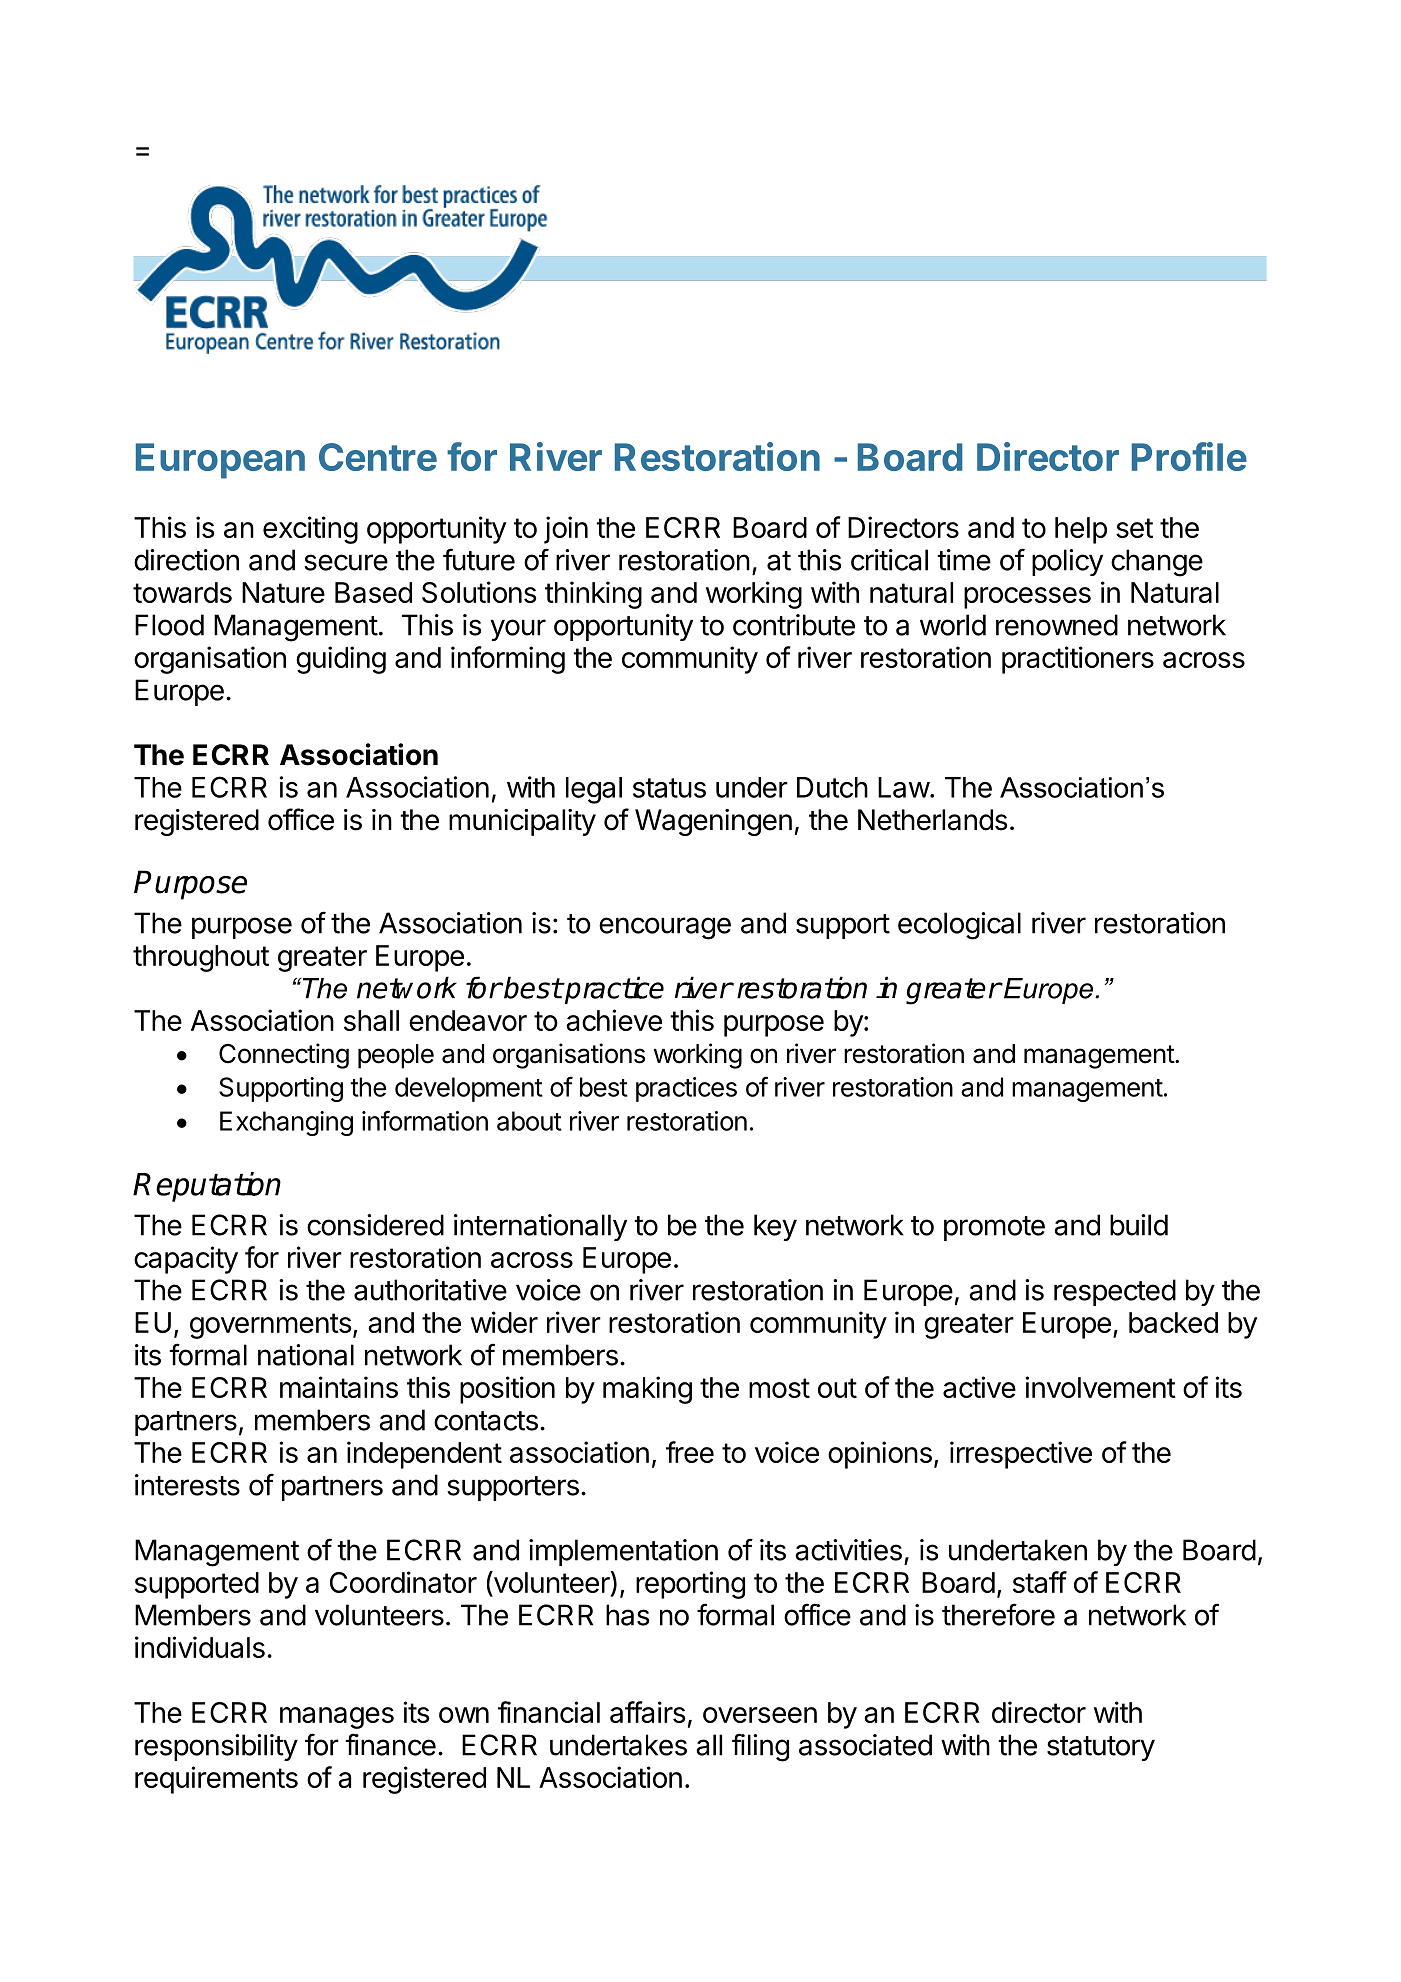 The height and width of the screenshot is (1982, 1401). What do you see at coordinates (529, 1121) in the screenshot?
I see `about` at bounding box center [529, 1121].
